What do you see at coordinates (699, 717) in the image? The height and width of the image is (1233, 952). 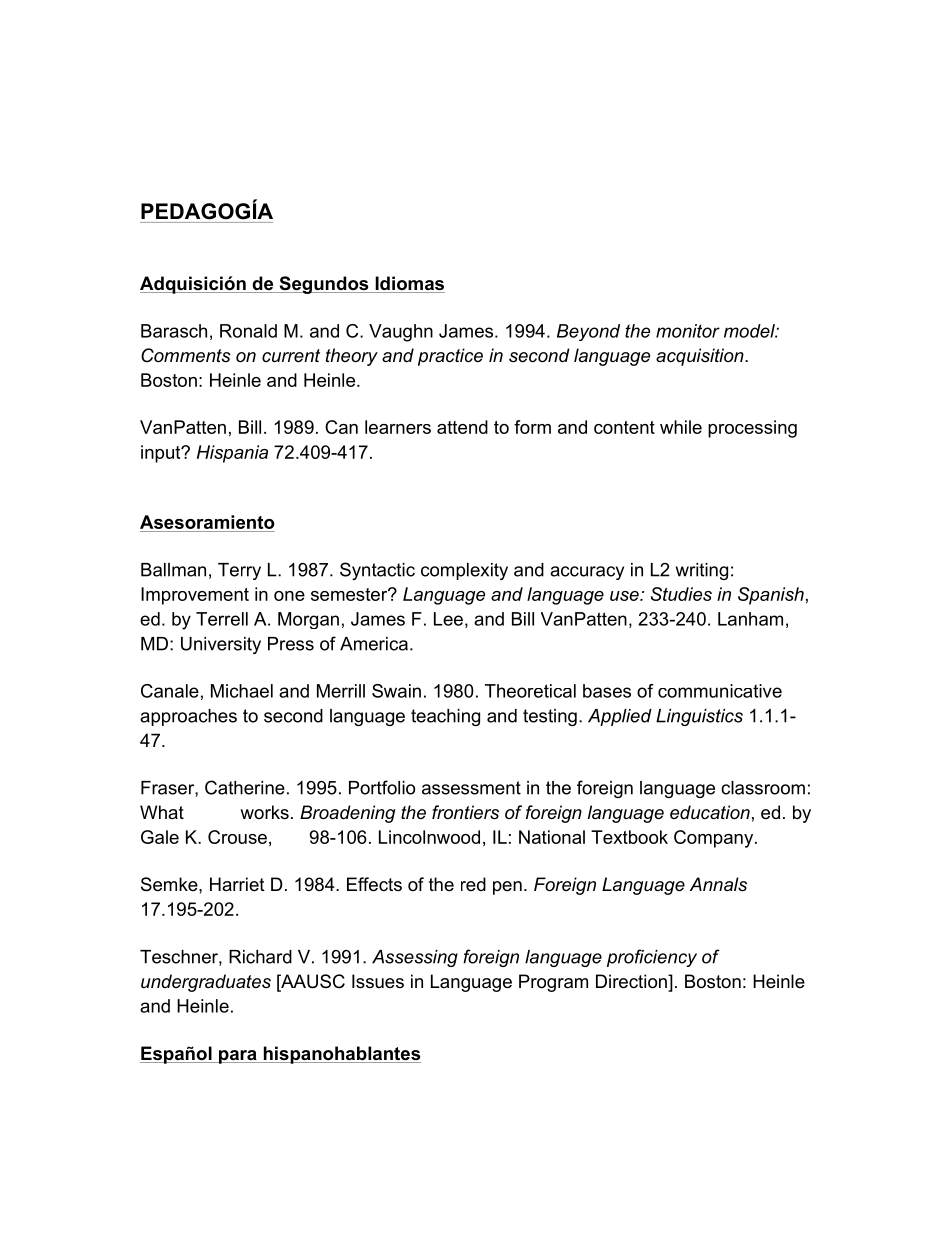 I see `Linguistics` at bounding box center [699, 717].
